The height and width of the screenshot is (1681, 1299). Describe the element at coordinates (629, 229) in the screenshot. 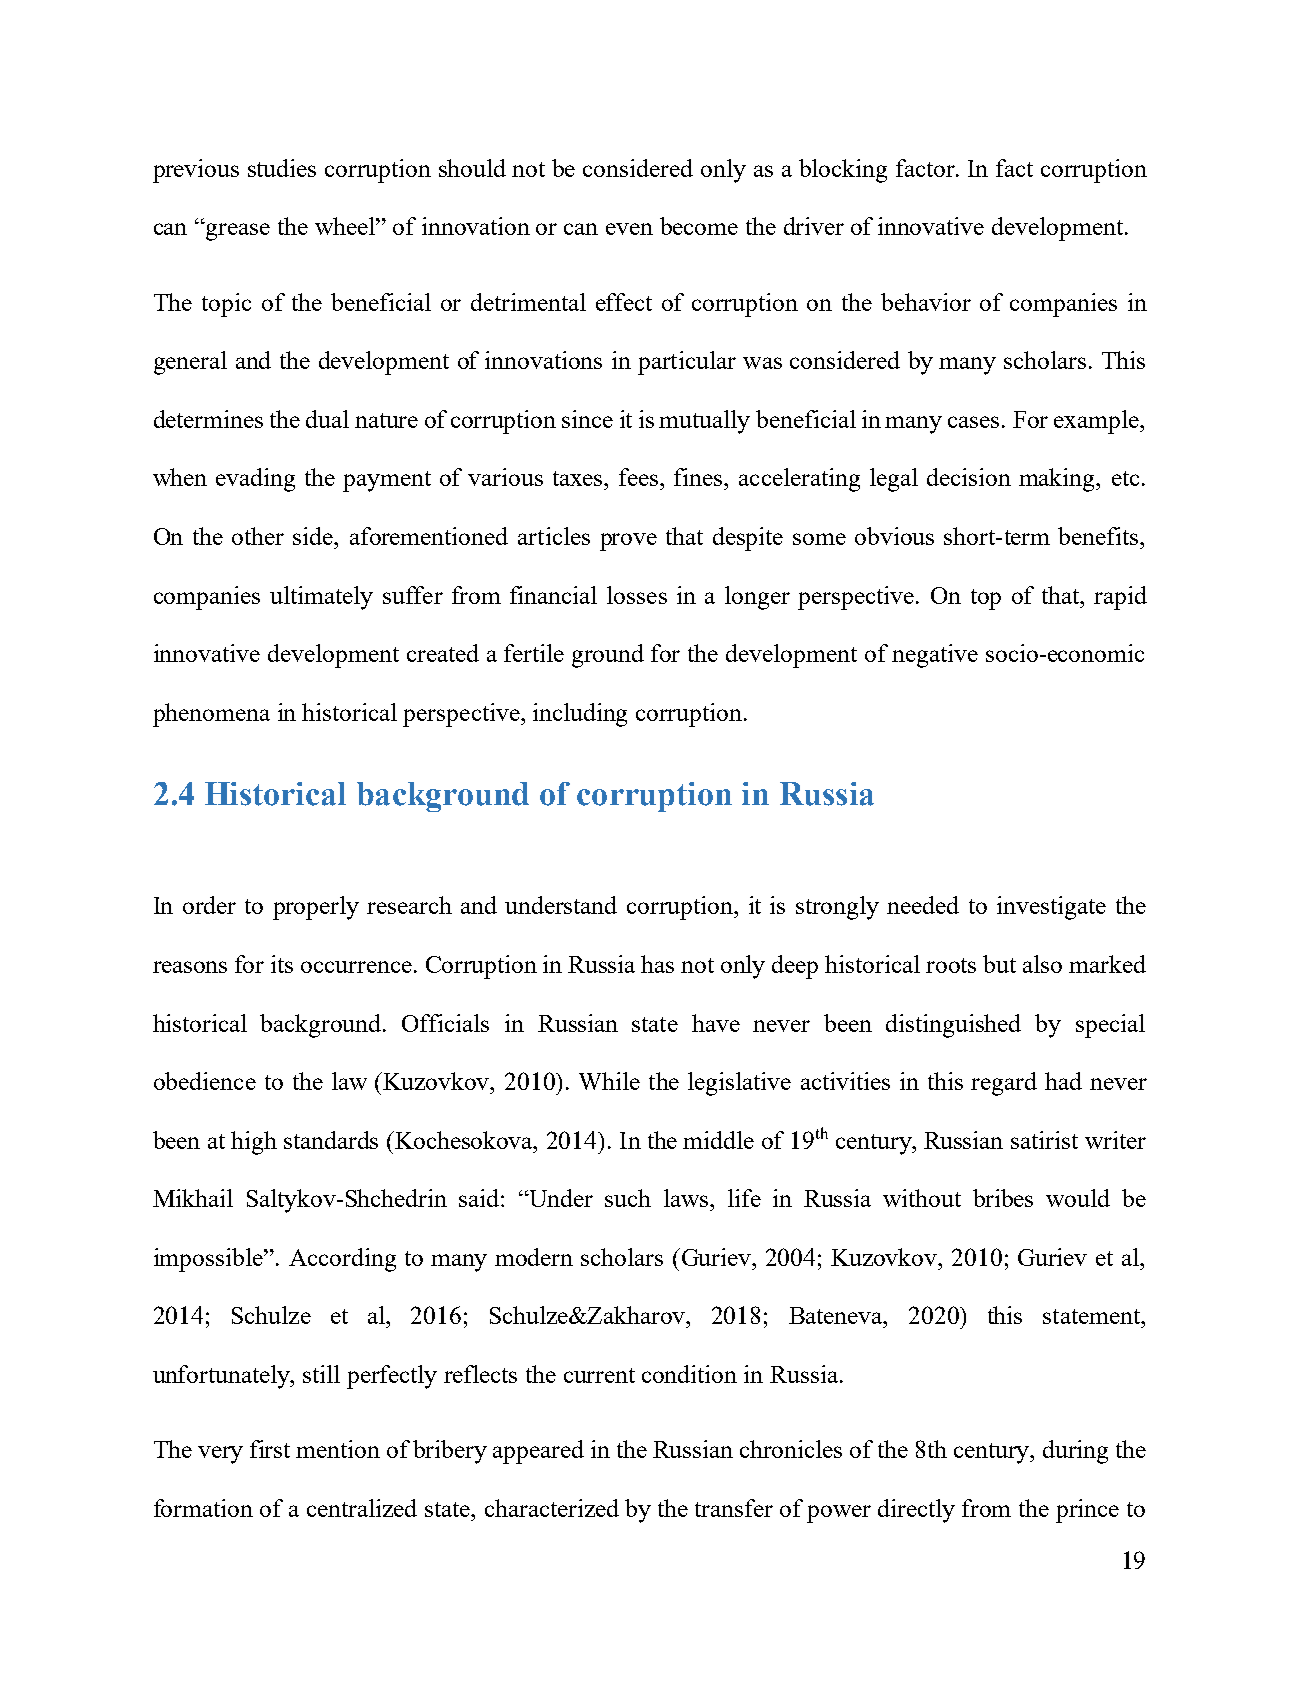

I see `even` at that location.
